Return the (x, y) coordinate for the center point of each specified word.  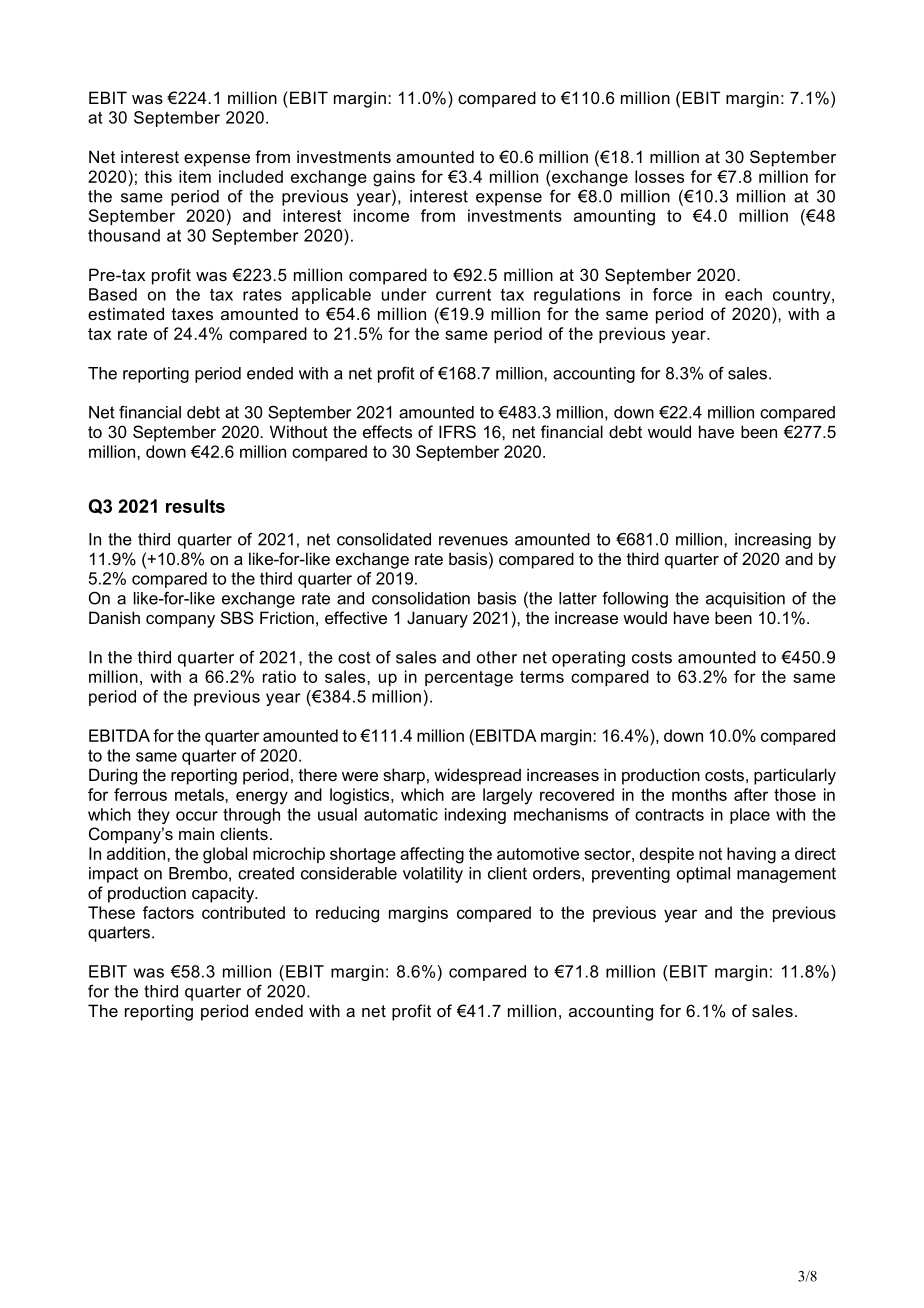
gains (394, 178)
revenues (473, 541)
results (195, 506)
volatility (433, 875)
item (195, 176)
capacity (224, 894)
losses (659, 176)
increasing (773, 541)
